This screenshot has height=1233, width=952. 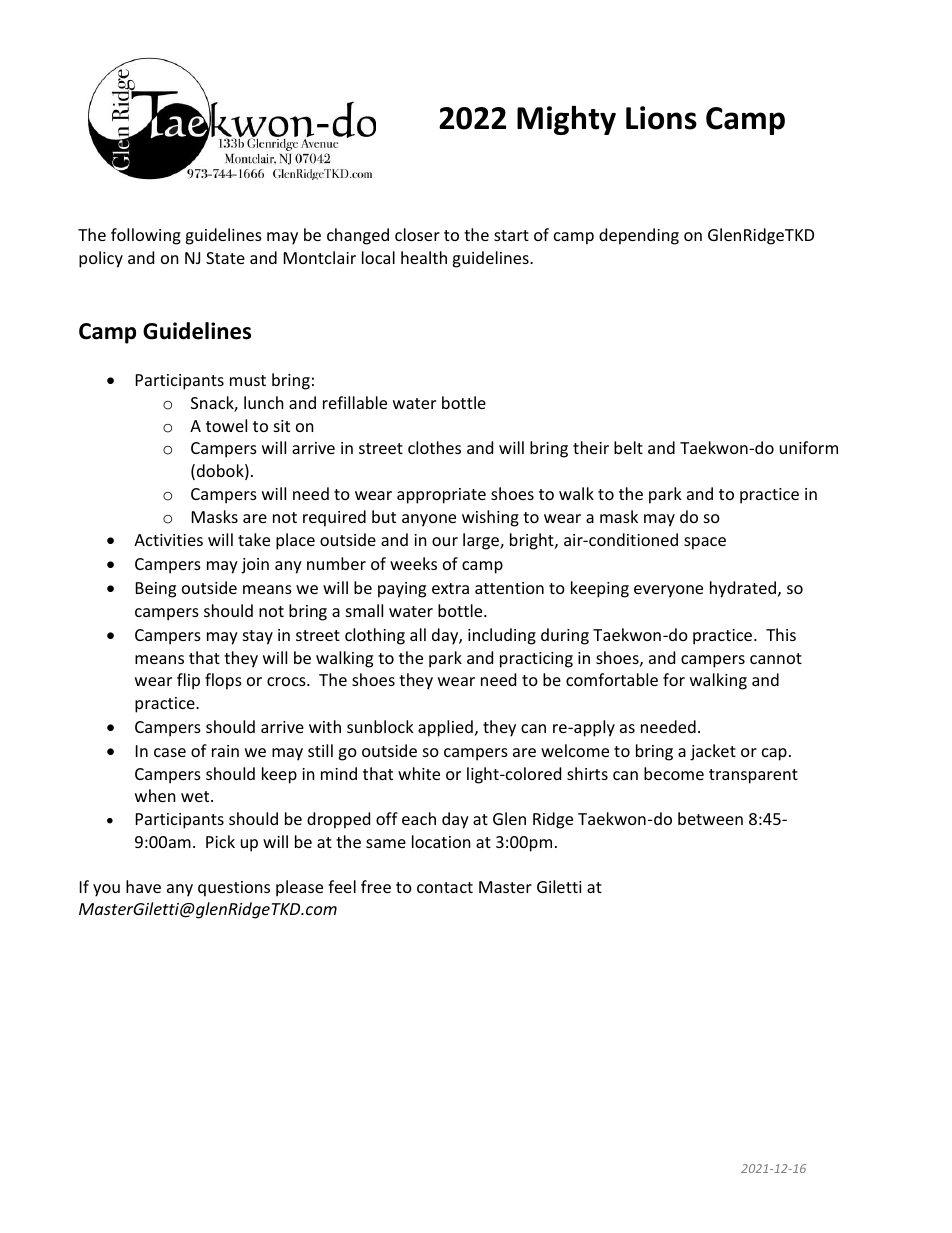 What do you see at coordinates (355, 402) in the screenshot?
I see `refillable` at bounding box center [355, 402].
